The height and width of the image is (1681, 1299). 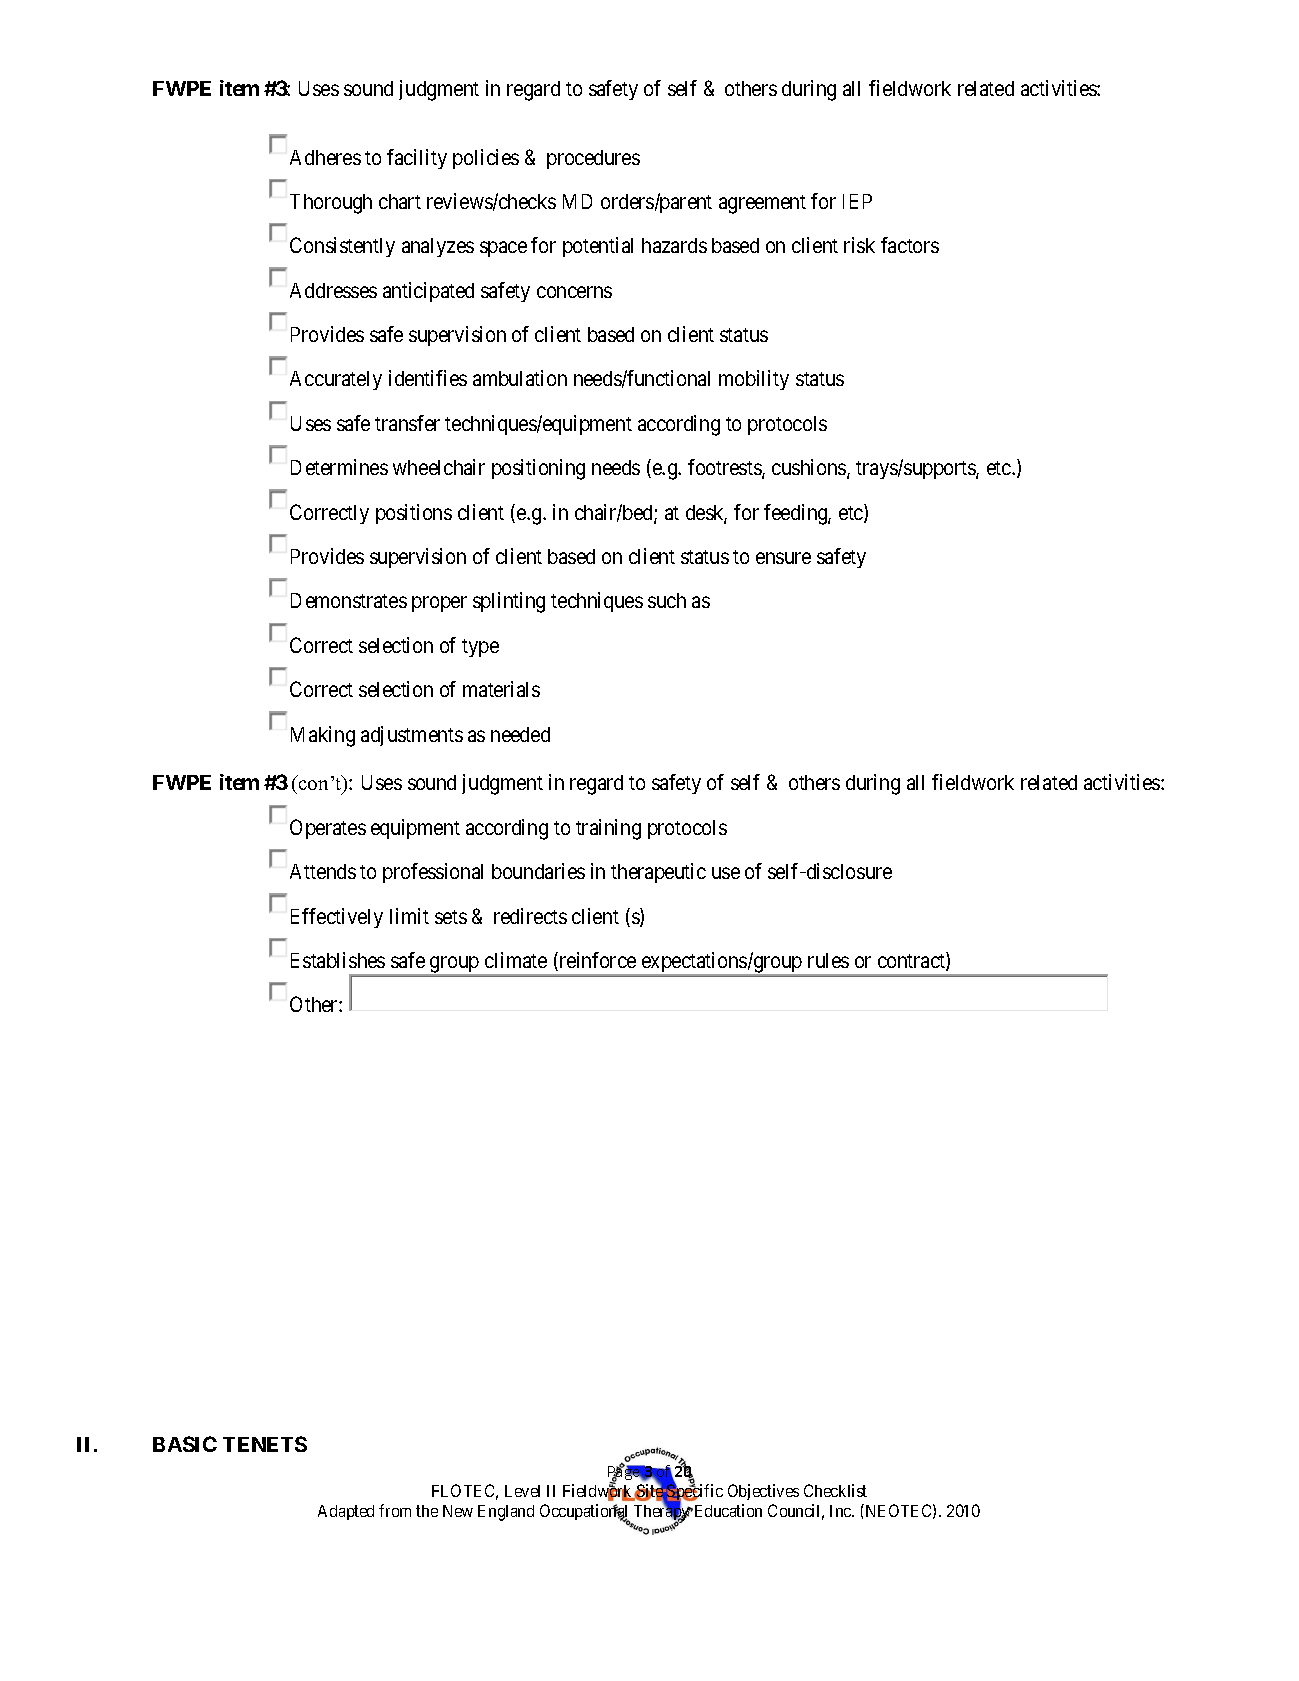 What do you see at coordinates (593, 159) in the image?
I see `procedures` at bounding box center [593, 159].
